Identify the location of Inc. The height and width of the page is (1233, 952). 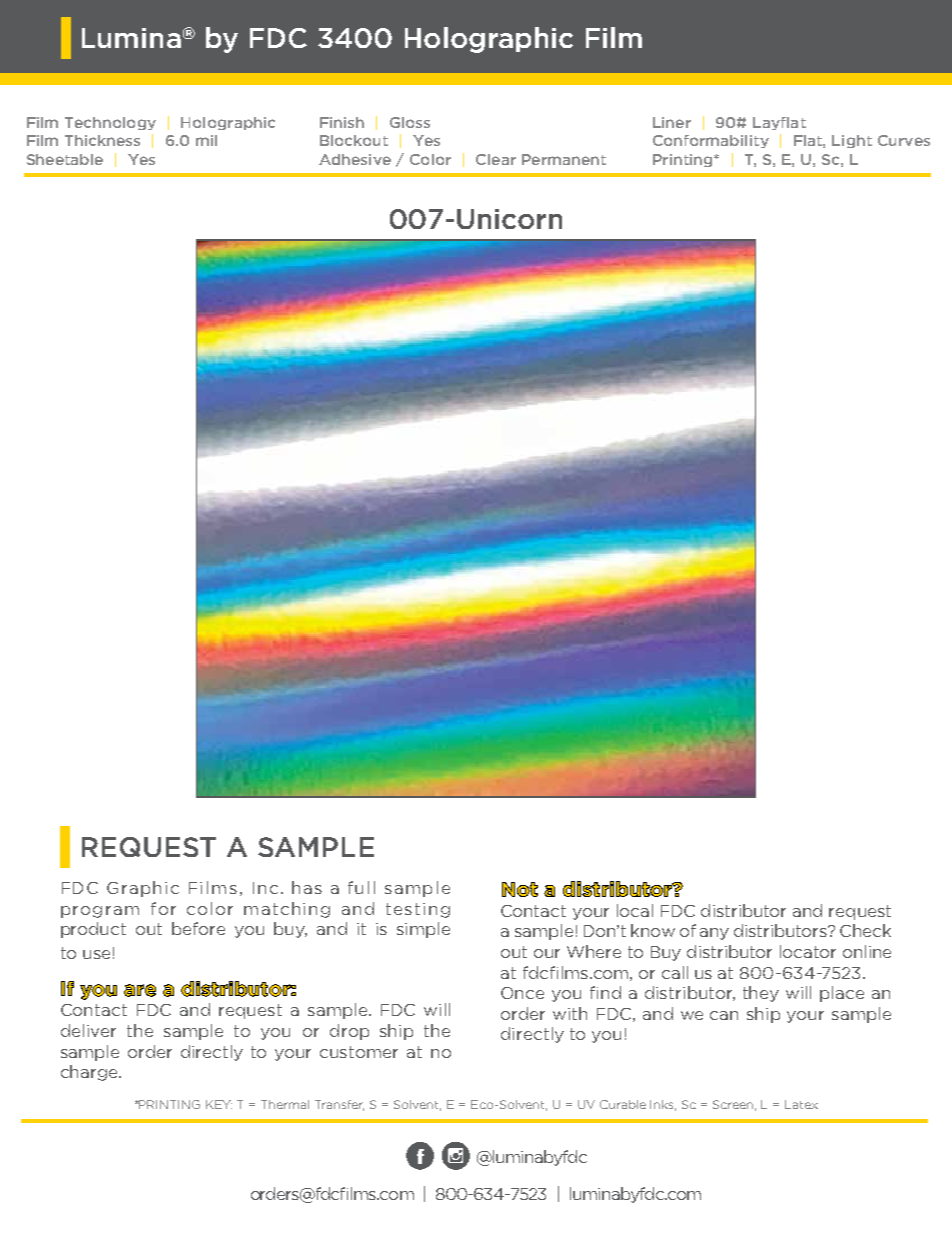
(265, 888).
